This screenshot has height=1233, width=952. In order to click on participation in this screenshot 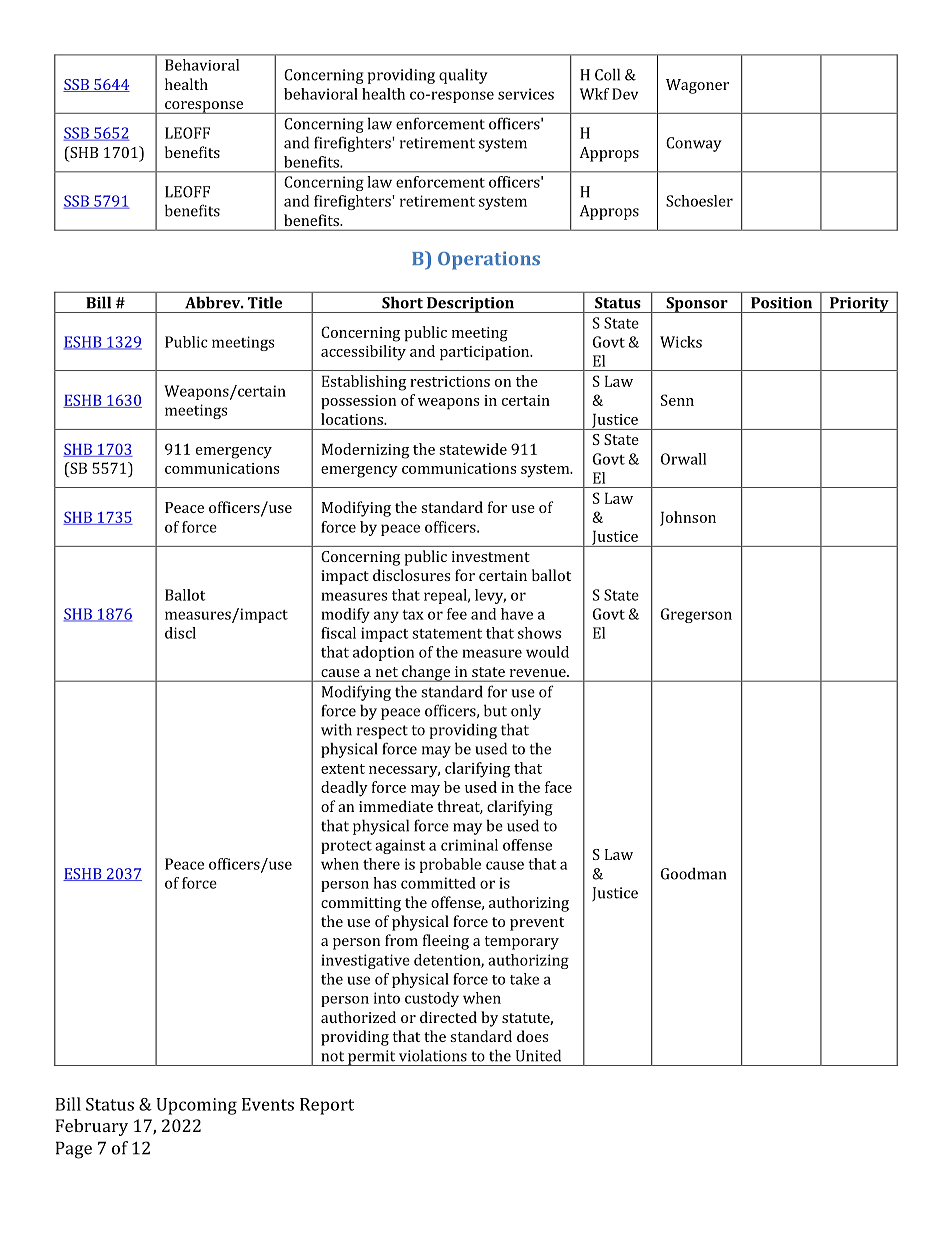, I will do `click(486, 353)`.
